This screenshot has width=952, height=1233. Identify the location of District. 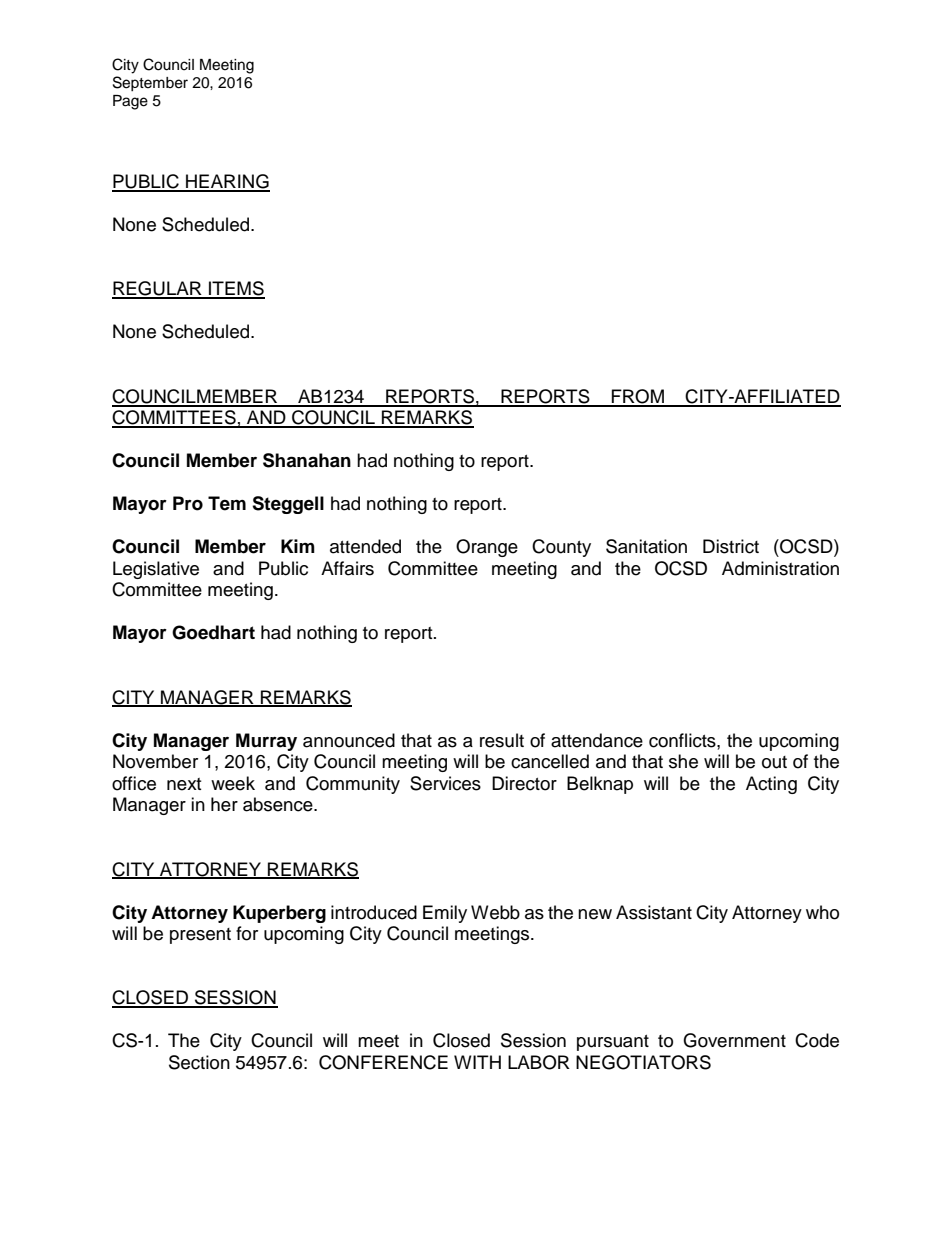
(731, 546).
